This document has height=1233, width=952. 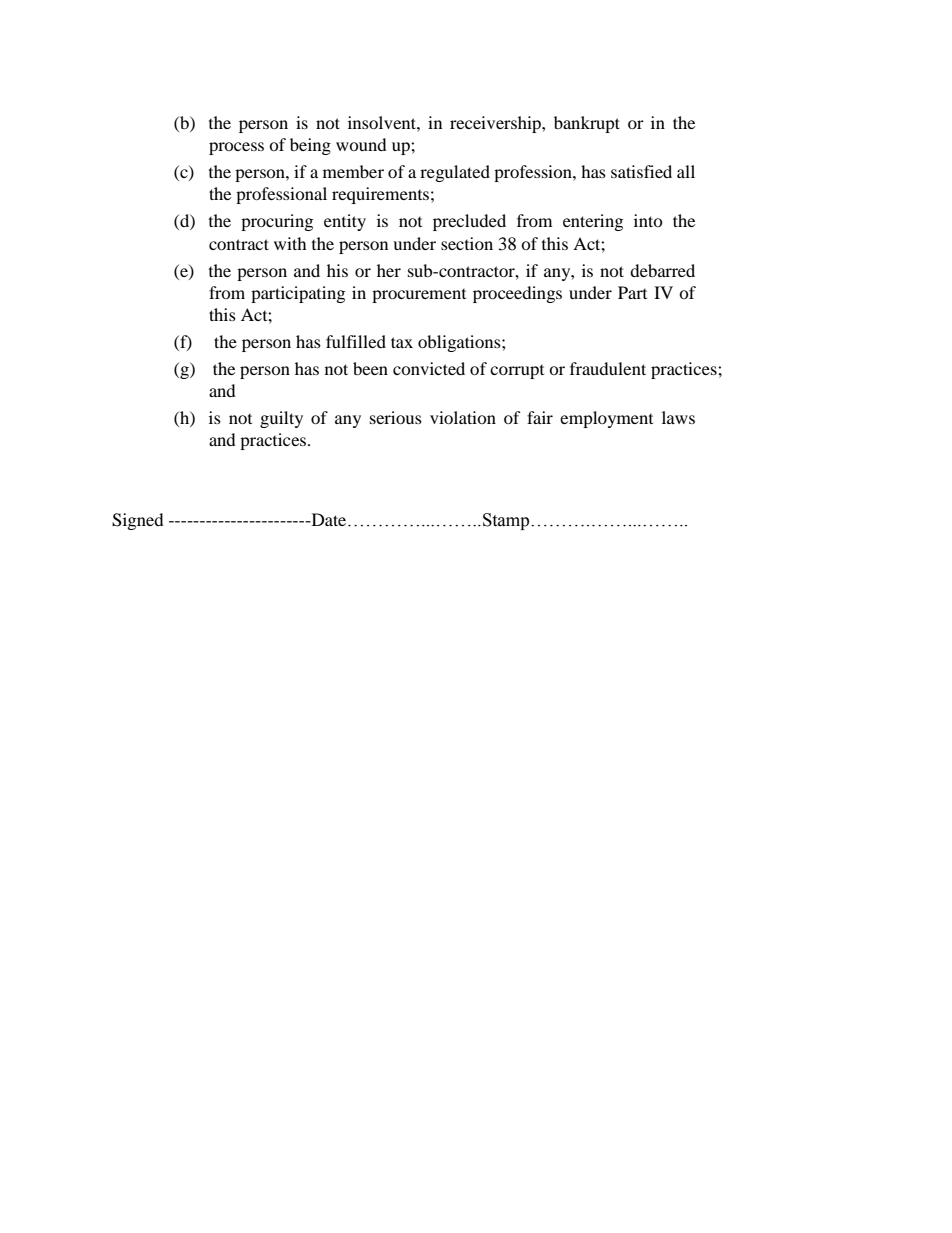 What do you see at coordinates (396, 417) in the document?
I see `serious` at bounding box center [396, 417].
